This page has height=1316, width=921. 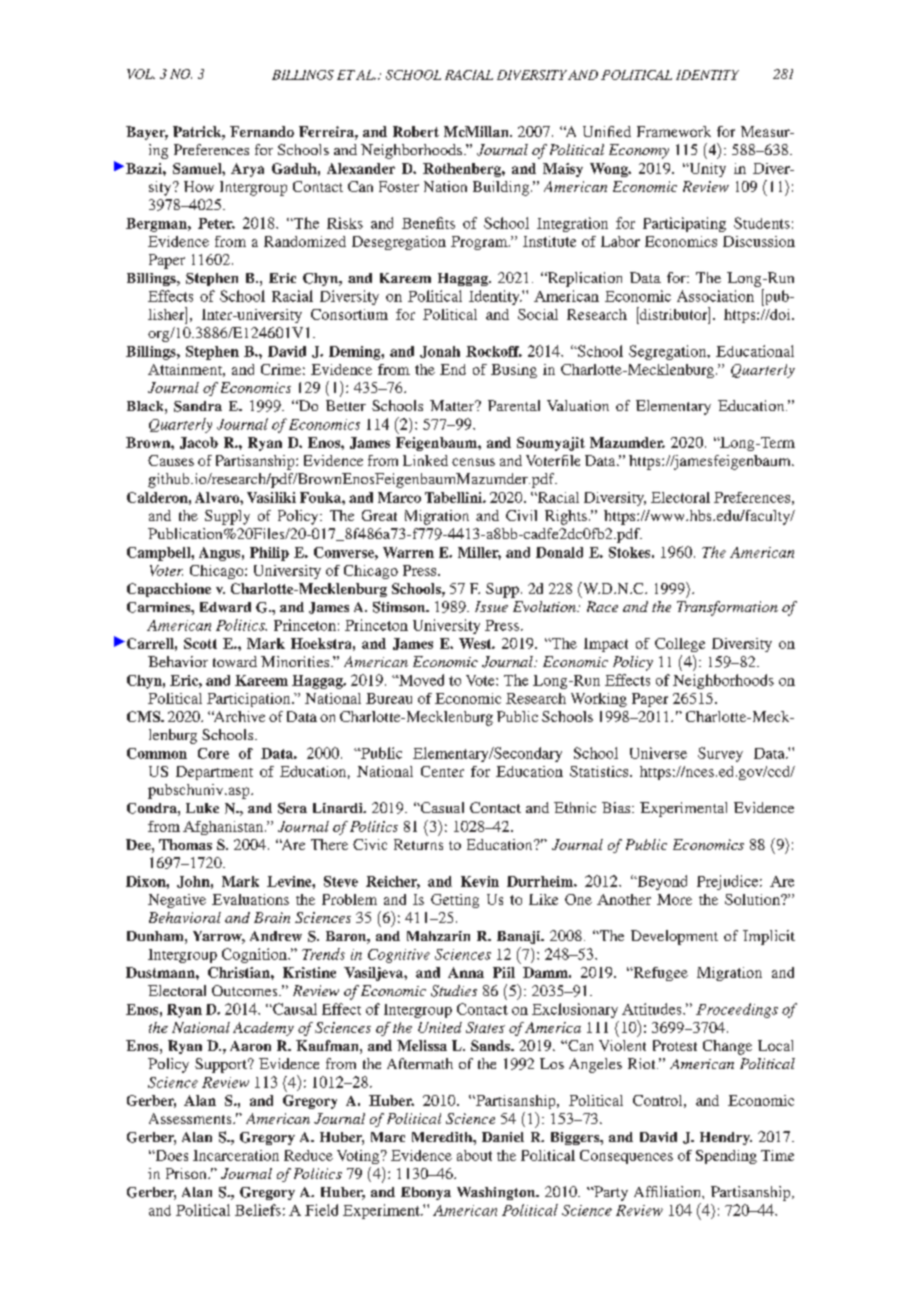 What do you see at coordinates (502, 188) in the page?
I see `Building` at bounding box center [502, 188].
